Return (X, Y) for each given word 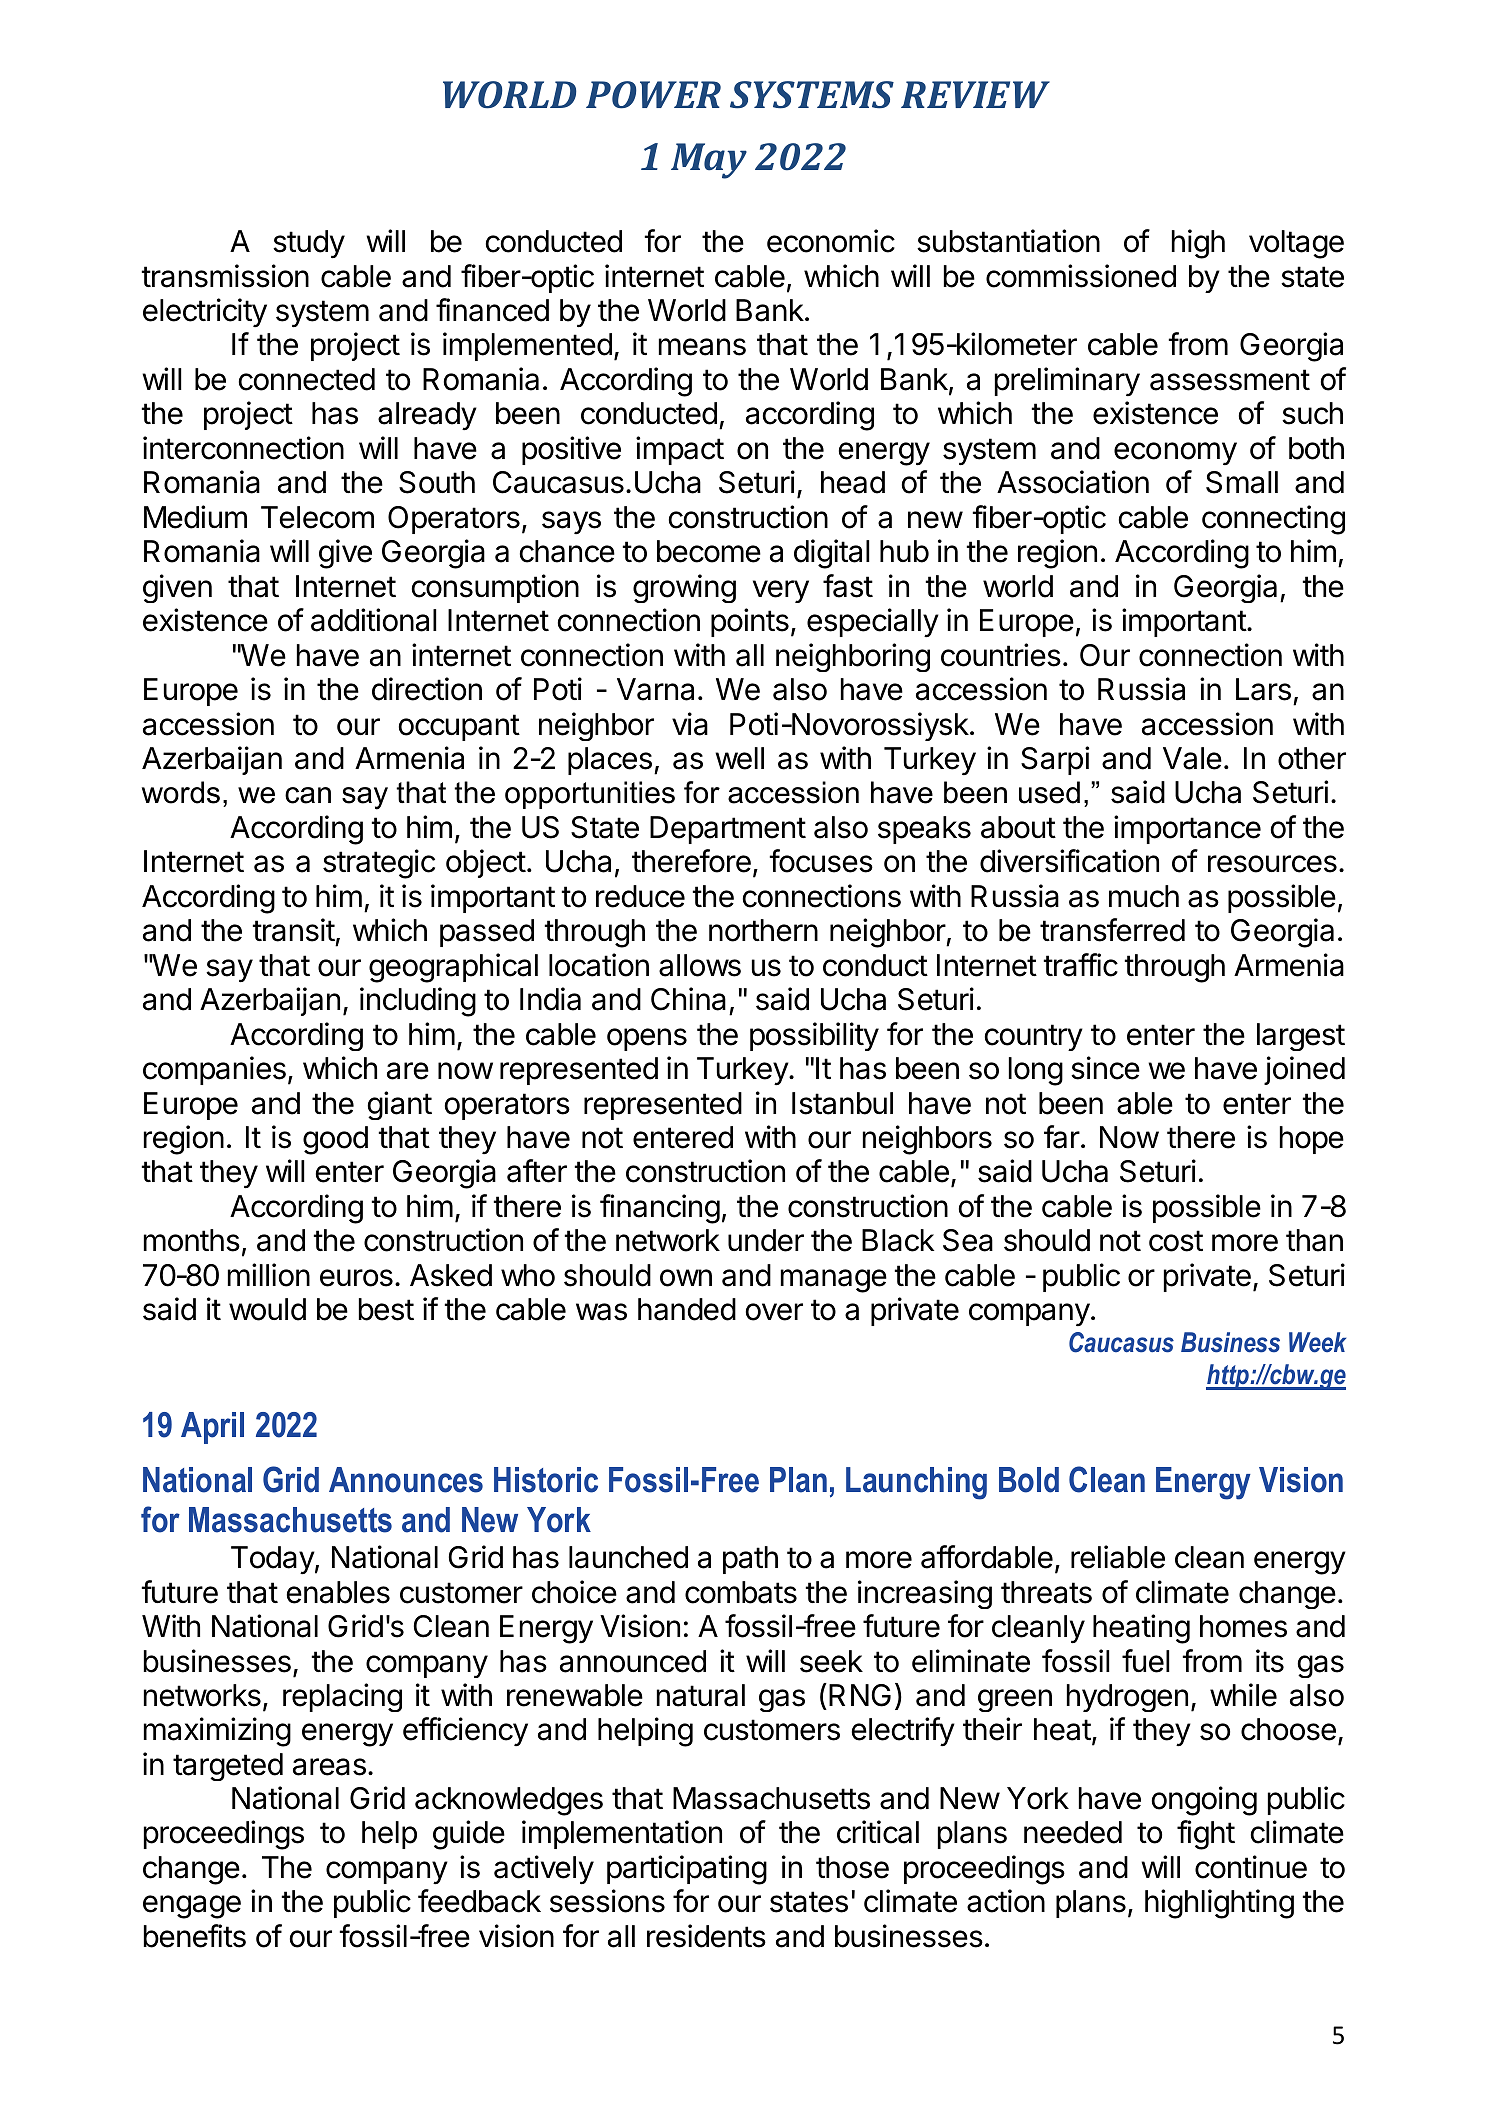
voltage (1296, 244)
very (781, 591)
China (688, 999)
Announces (406, 1480)
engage (192, 1907)
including (418, 1002)
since (1105, 1068)
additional (374, 620)
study (309, 244)
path (750, 1560)
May (709, 161)
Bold (1029, 1480)
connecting (1273, 520)
